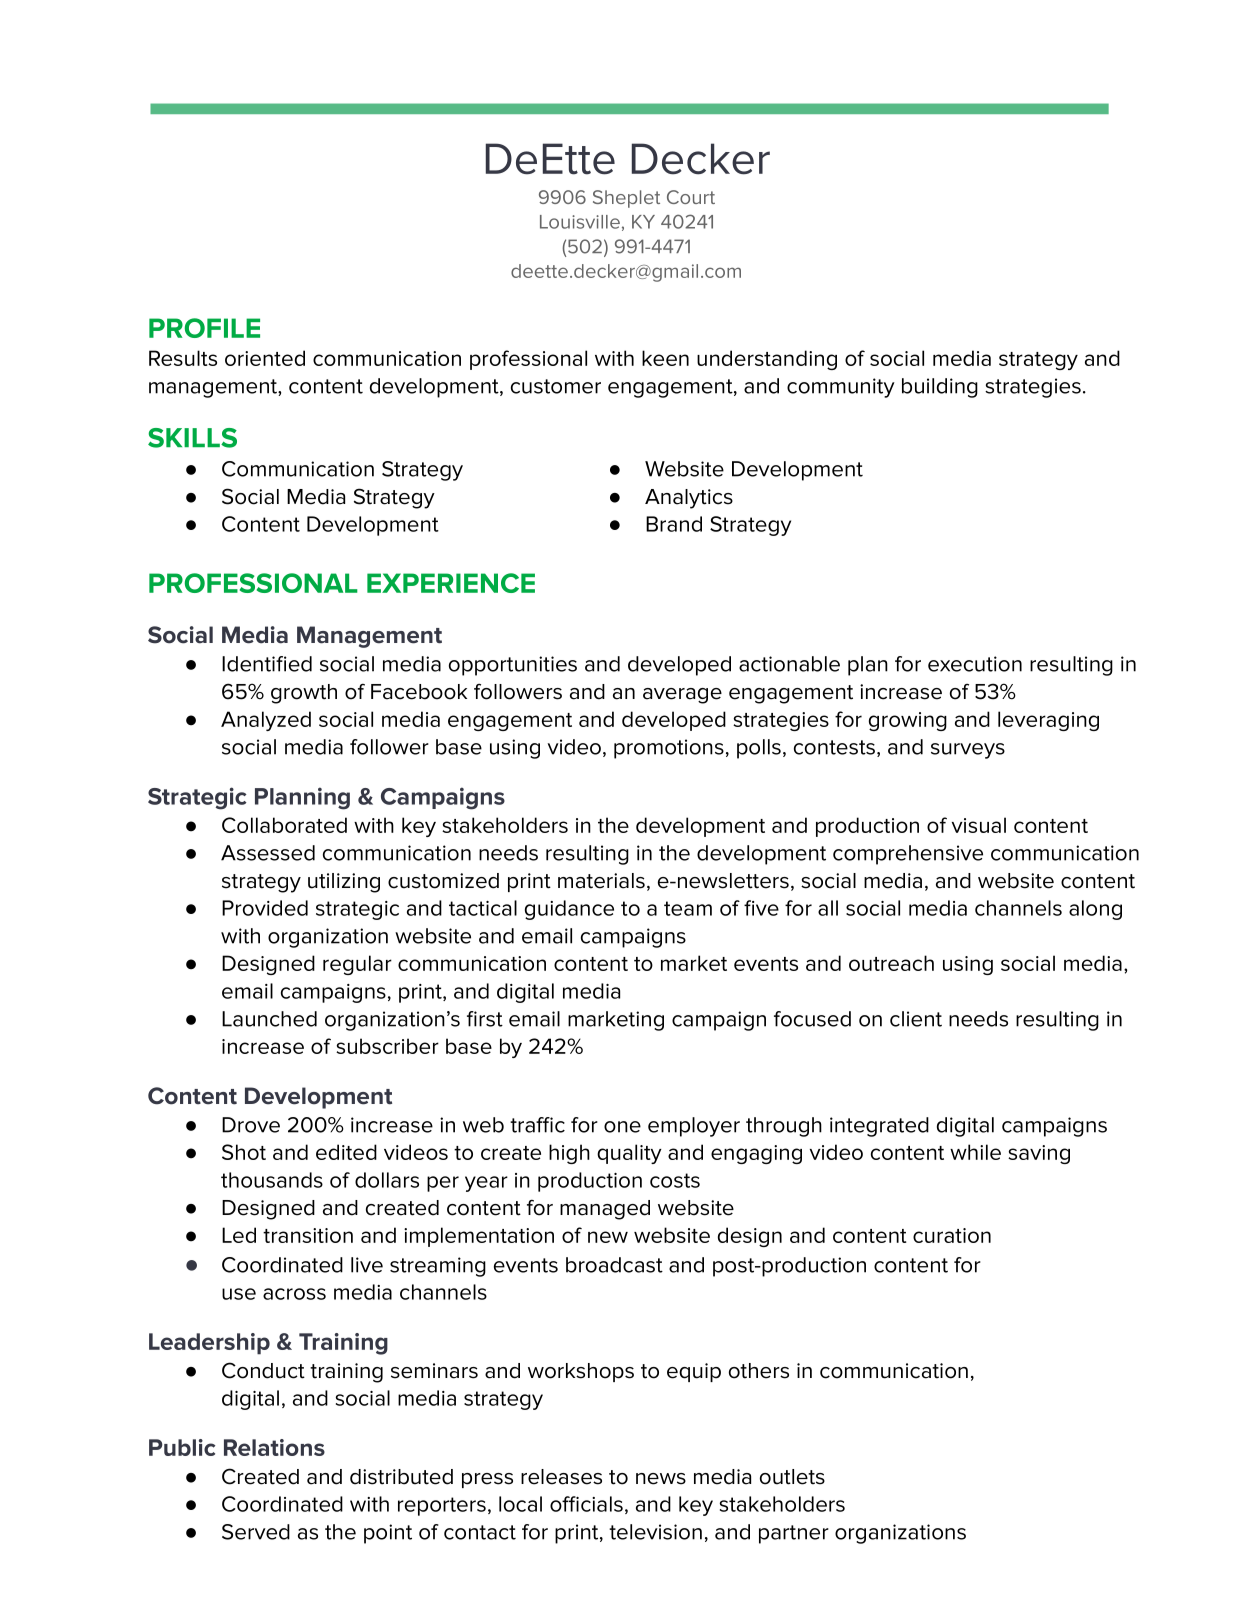 The image size is (1253, 1622). I want to click on Identified, so click(267, 664).
